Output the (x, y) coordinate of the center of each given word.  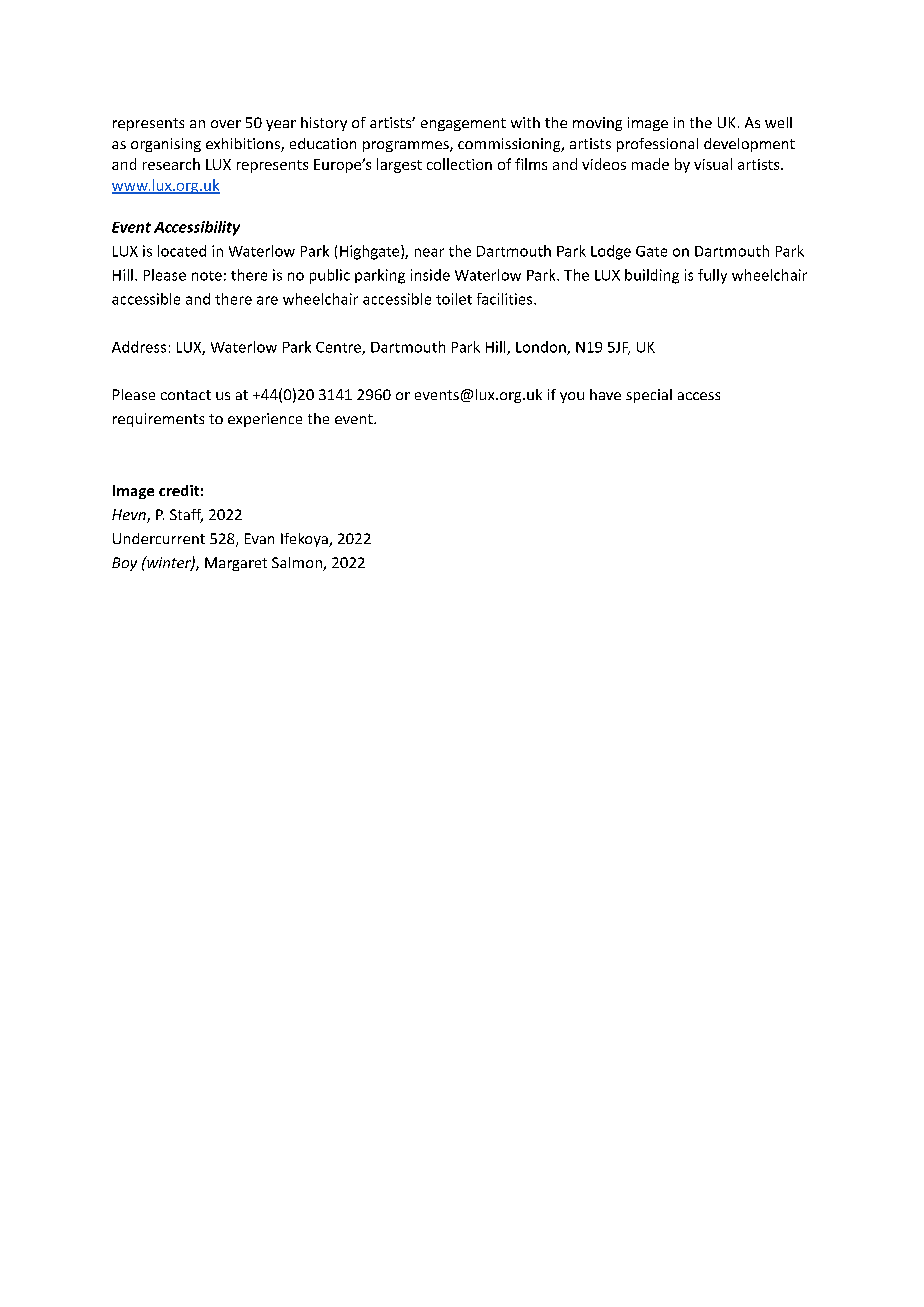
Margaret (236, 564)
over (226, 124)
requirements (158, 420)
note (207, 276)
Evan (259, 538)
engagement (463, 124)
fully (712, 276)
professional (657, 145)
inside (430, 275)
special (649, 396)
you (572, 397)
